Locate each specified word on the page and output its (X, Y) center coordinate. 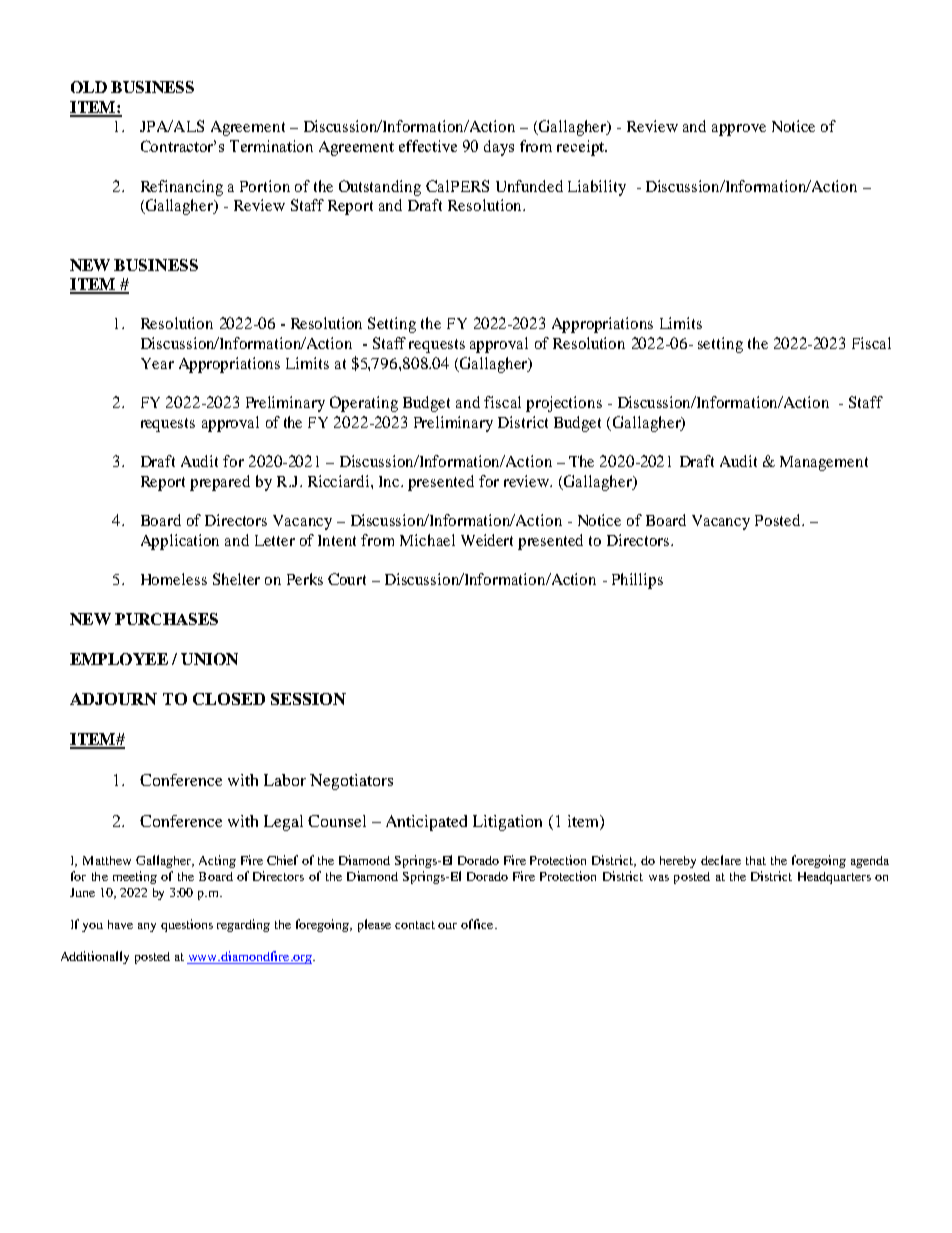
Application (180, 542)
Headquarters (834, 878)
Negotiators (351, 782)
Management (824, 463)
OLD (89, 87)
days (499, 148)
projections (564, 404)
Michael (427, 540)
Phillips (637, 581)
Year (157, 363)
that (756, 860)
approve (739, 130)
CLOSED (229, 699)
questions (187, 925)
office (478, 924)
